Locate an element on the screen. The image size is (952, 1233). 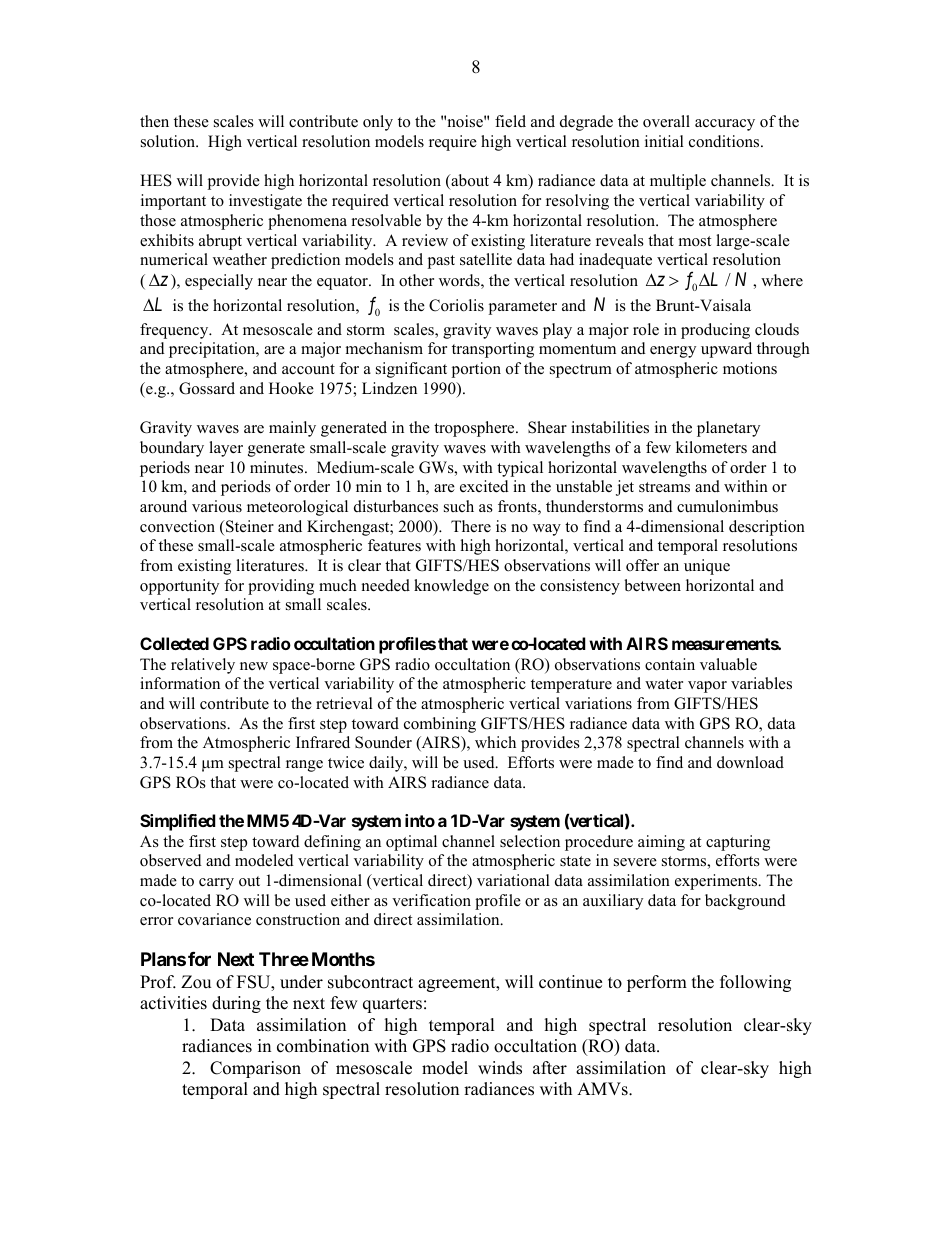
field is located at coordinates (510, 121).
